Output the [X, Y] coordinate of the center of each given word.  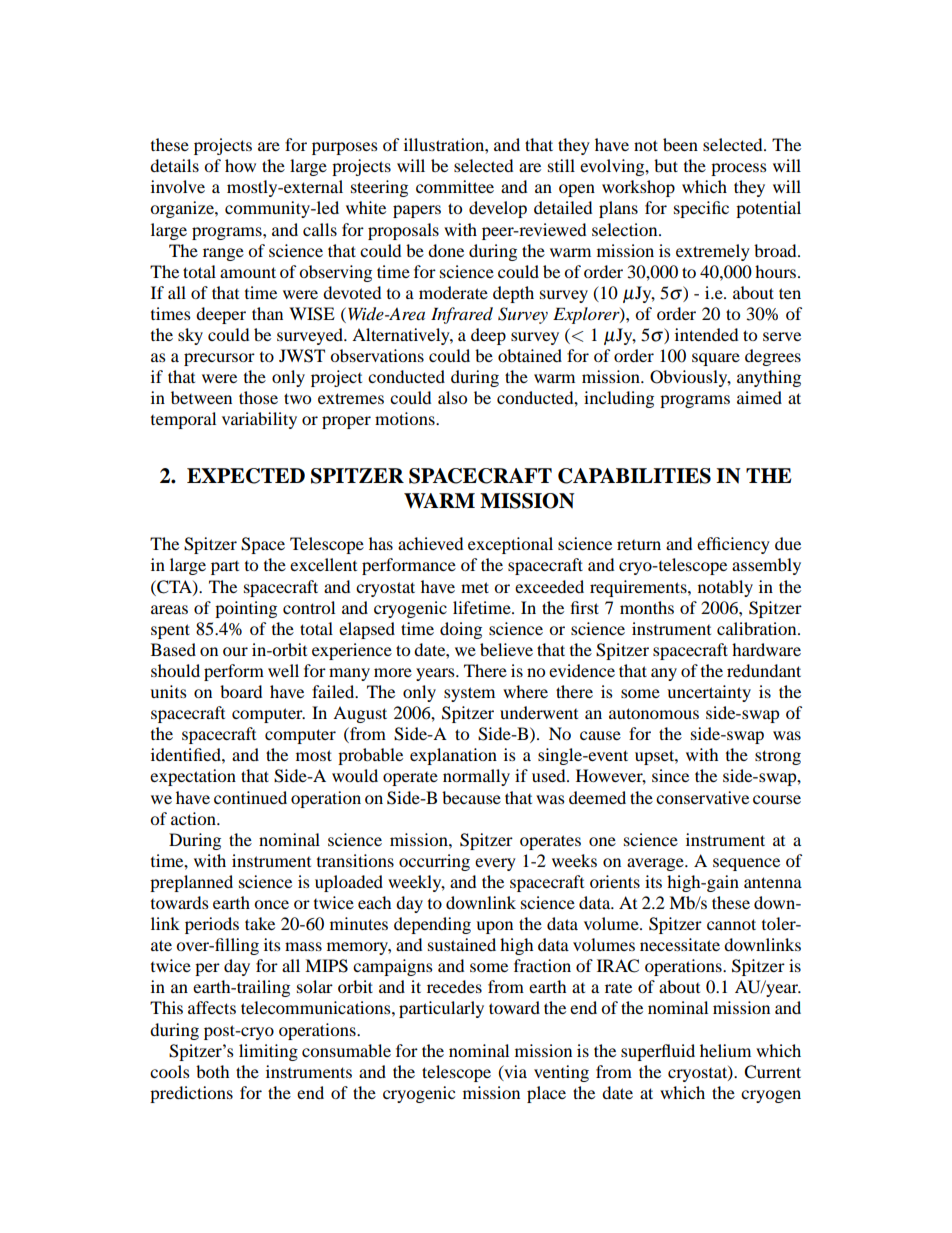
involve [178, 186]
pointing [246, 609]
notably [725, 588]
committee [455, 186]
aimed [759, 397]
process [739, 169]
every [495, 864]
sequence [746, 864]
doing [461, 630]
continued [250, 797]
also [452, 397]
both [212, 1071]
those [258, 397]
